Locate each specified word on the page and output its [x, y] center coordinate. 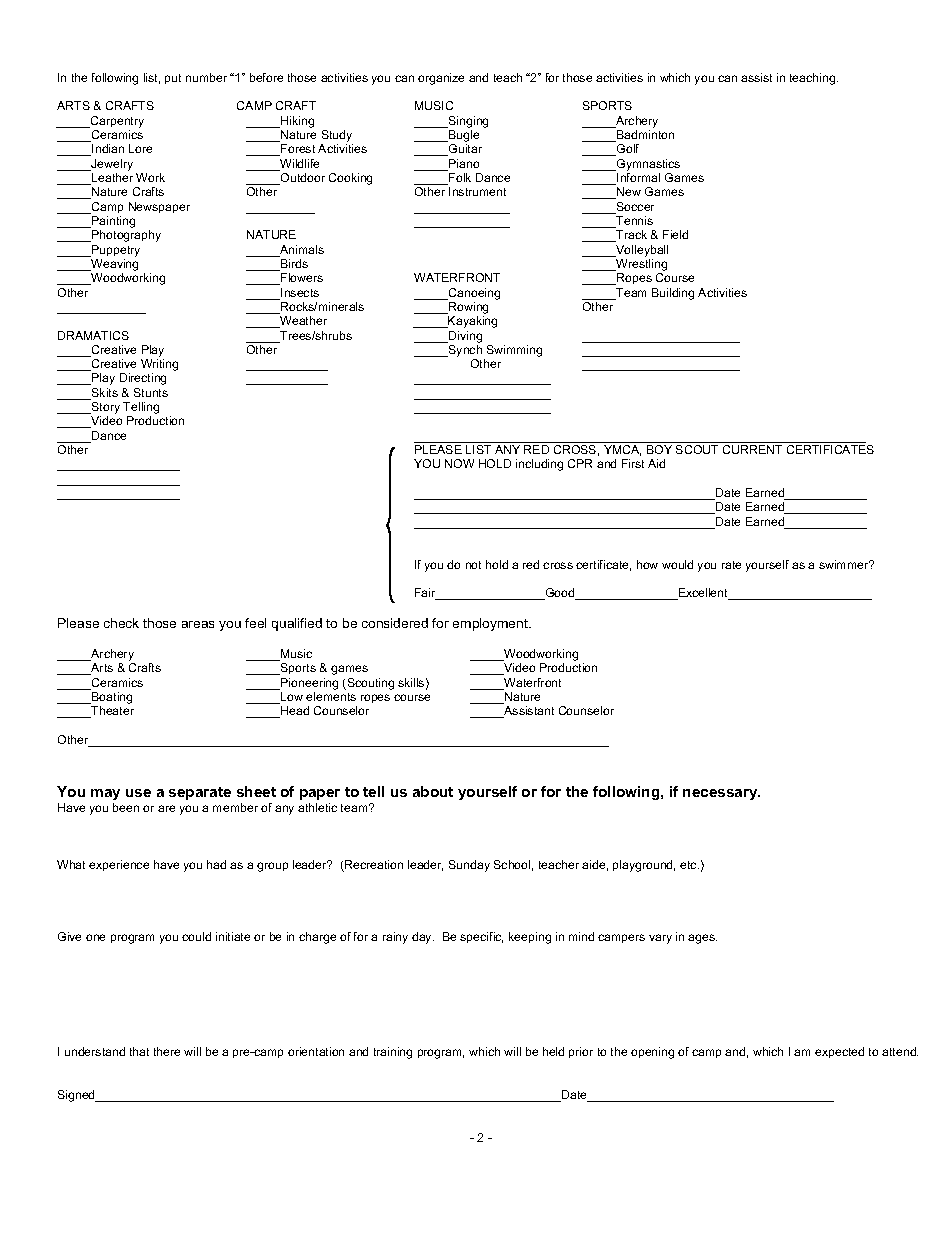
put [173, 79]
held [553, 1051]
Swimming [514, 351]
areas [198, 624]
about [433, 791]
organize [441, 79]
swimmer [845, 564]
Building [673, 294]
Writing [159, 366]
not [473, 565]
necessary [721, 794]
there [167, 1051]
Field [675, 234]
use [138, 793]
